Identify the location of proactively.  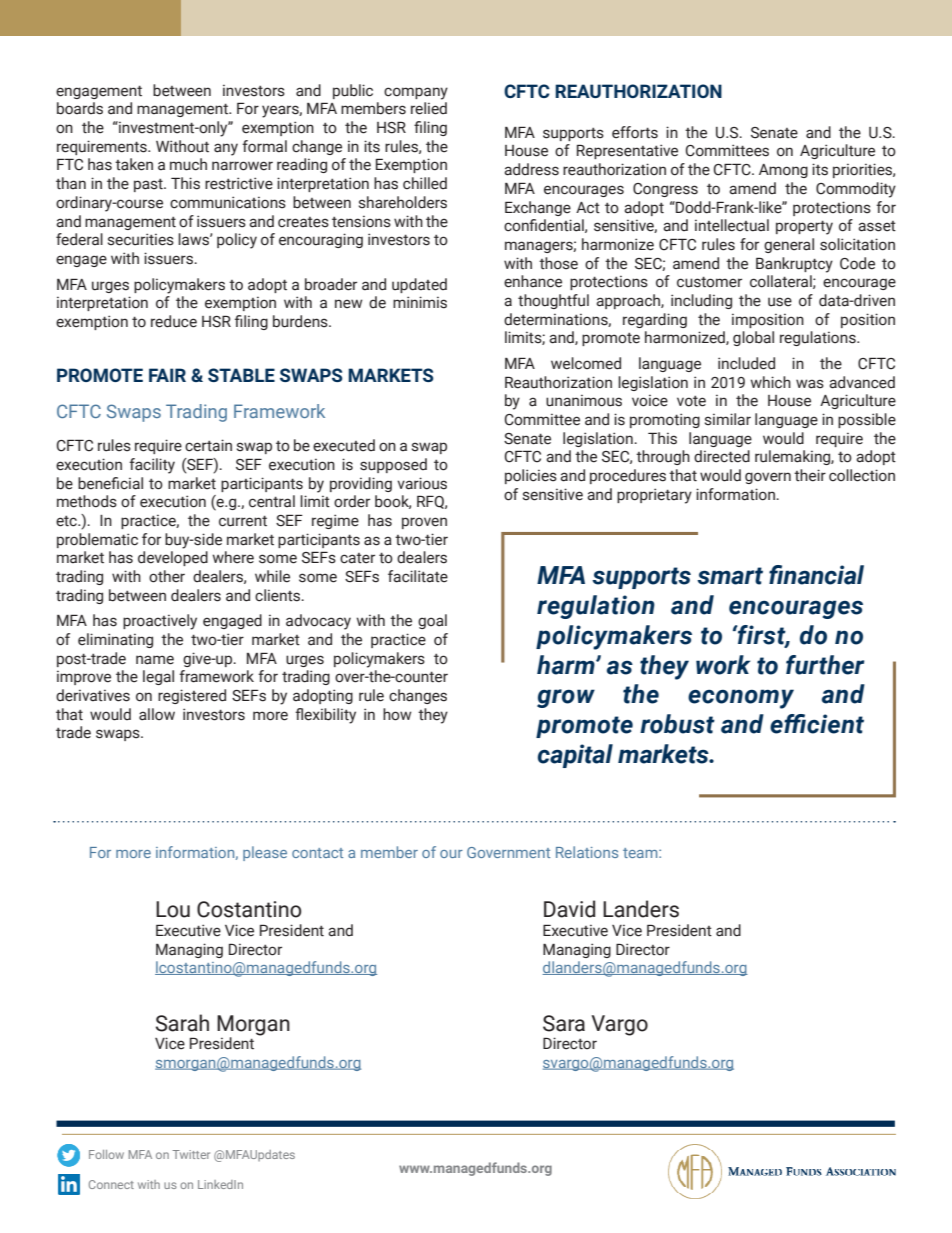
(160, 622).
